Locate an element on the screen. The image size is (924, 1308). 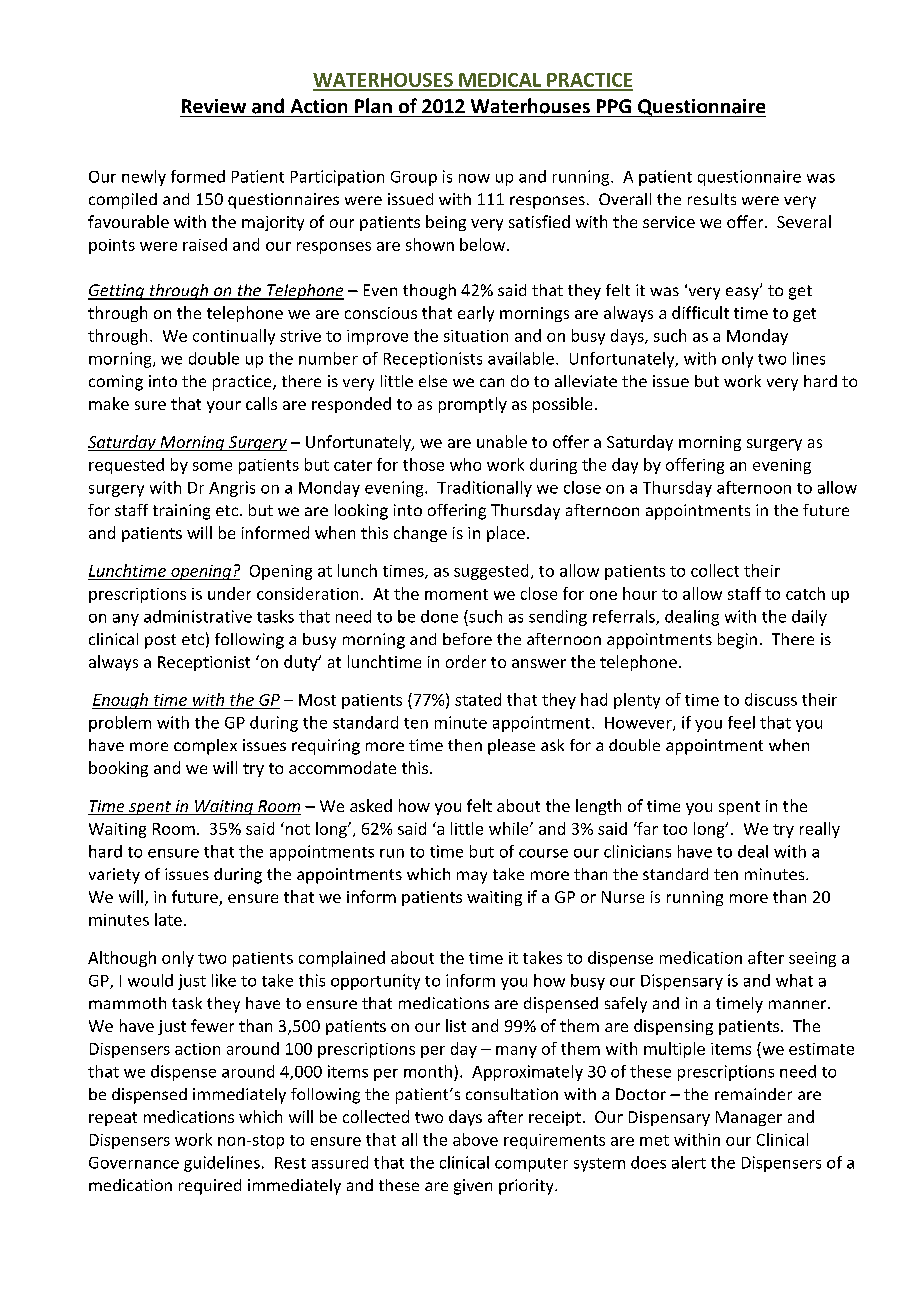
difficult is located at coordinates (700, 312).
